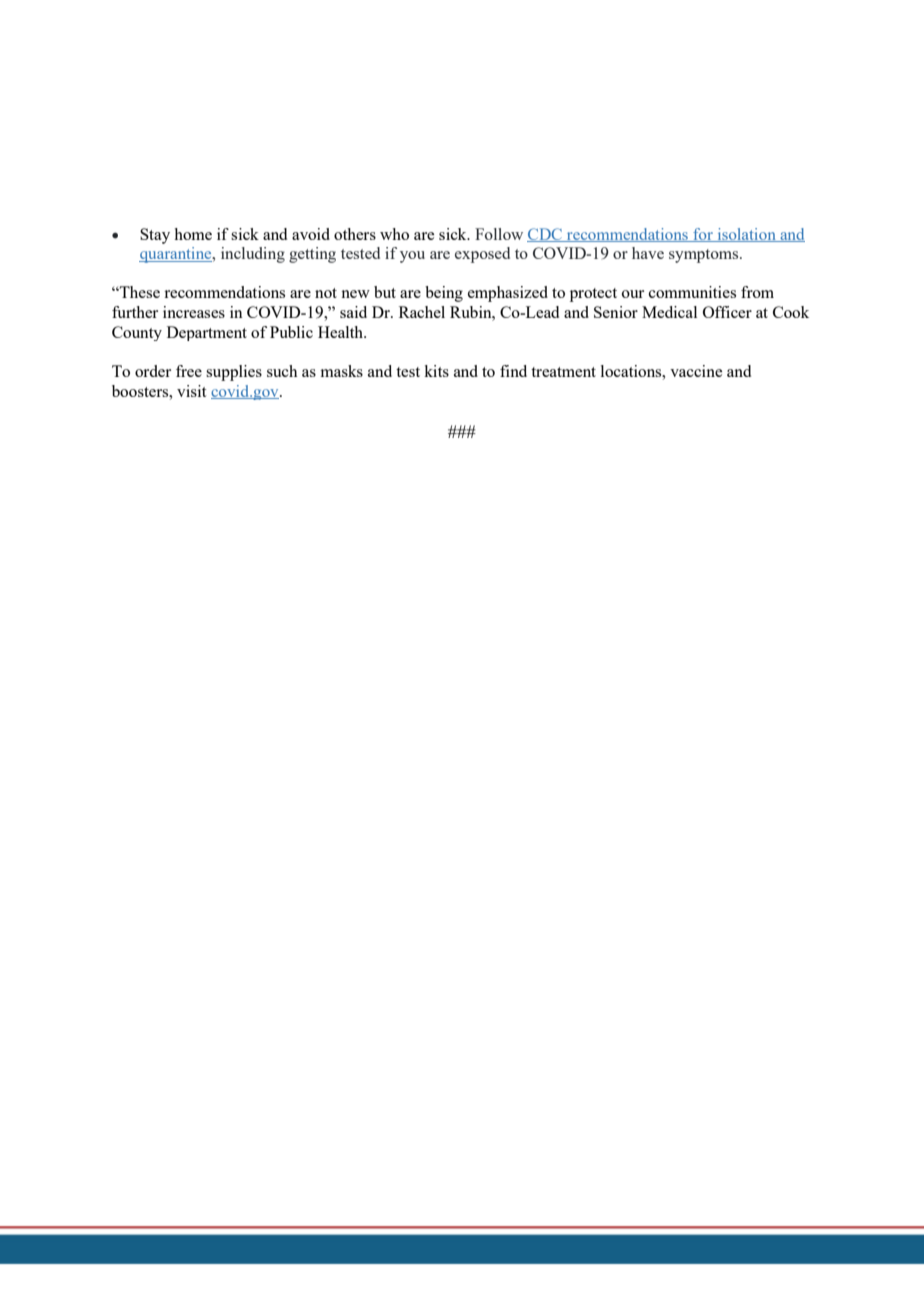  Describe the element at coordinates (727, 312) in the screenshot. I see `Officer` at that location.
